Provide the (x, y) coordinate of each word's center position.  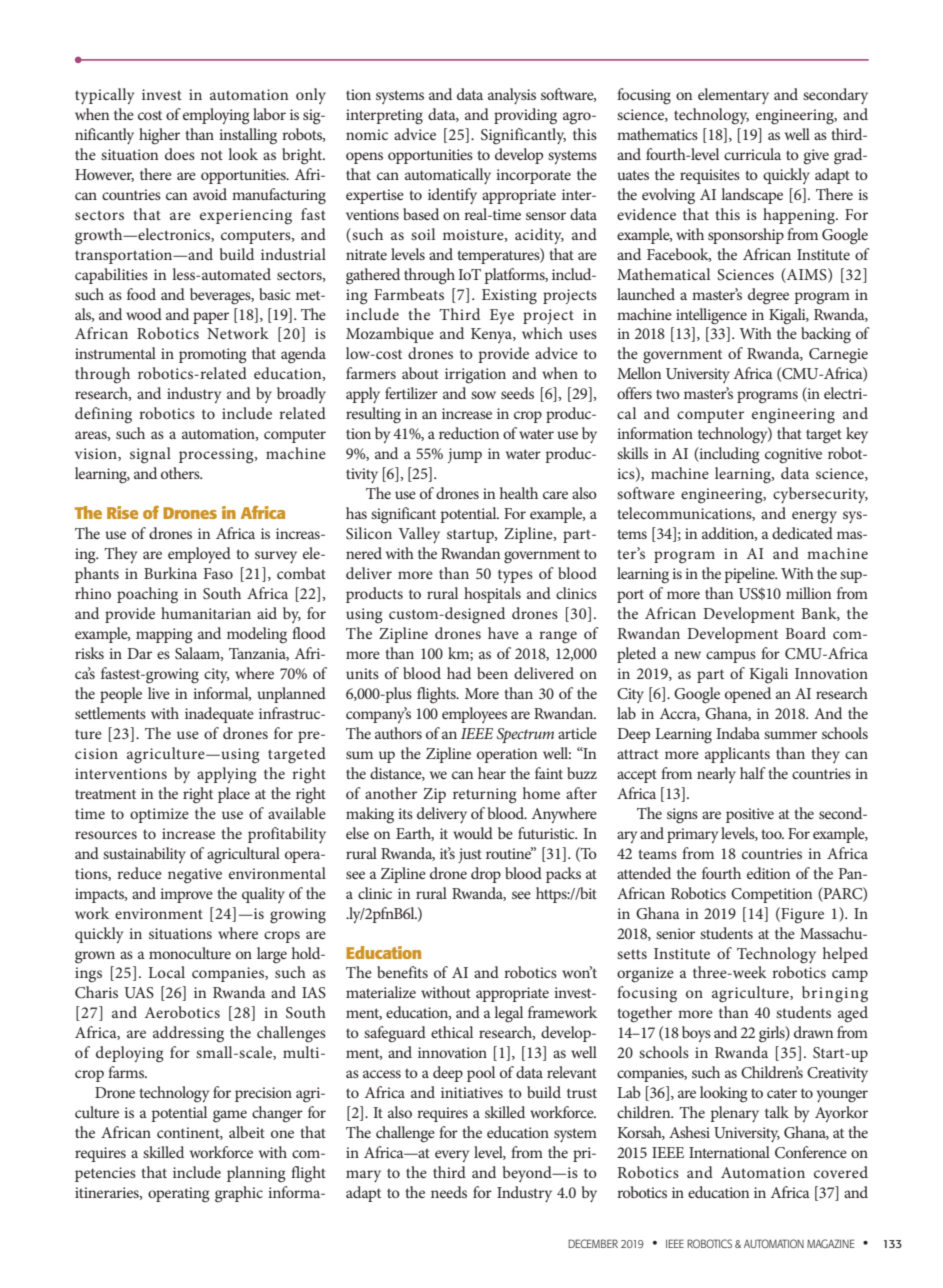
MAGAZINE (831, 1243)
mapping (164, 636)
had (459, 673)
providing (525, 116)
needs (449, 1192)
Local (166, 972)
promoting (213, 356)
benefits (402, 972)
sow (483, 395)
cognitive (793, 456)
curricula (752, 154)
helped (845, 955)
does (180, 154)
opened (748, 695)
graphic (239, 1194)
